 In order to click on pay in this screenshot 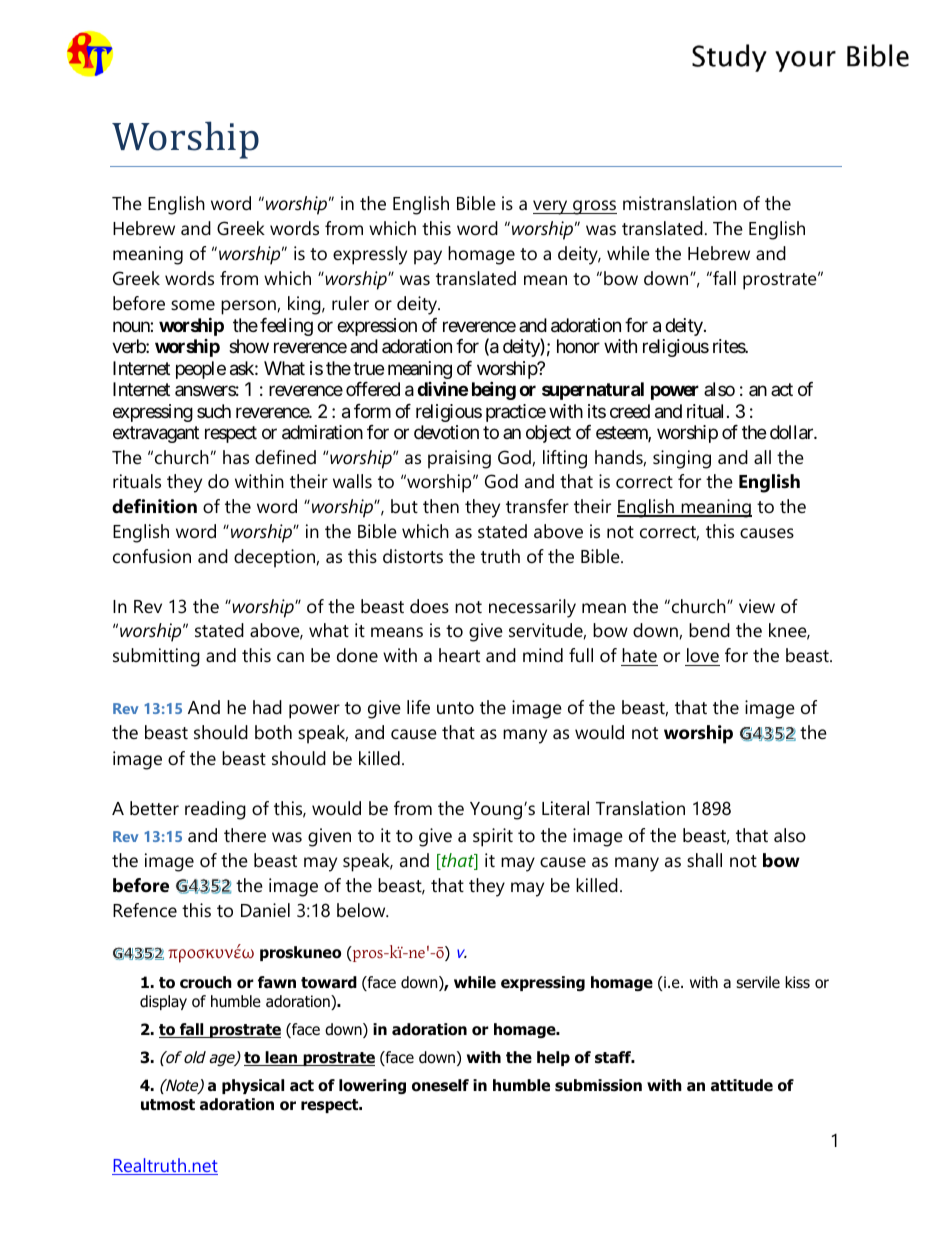, I will do `click(428, 257)`.
